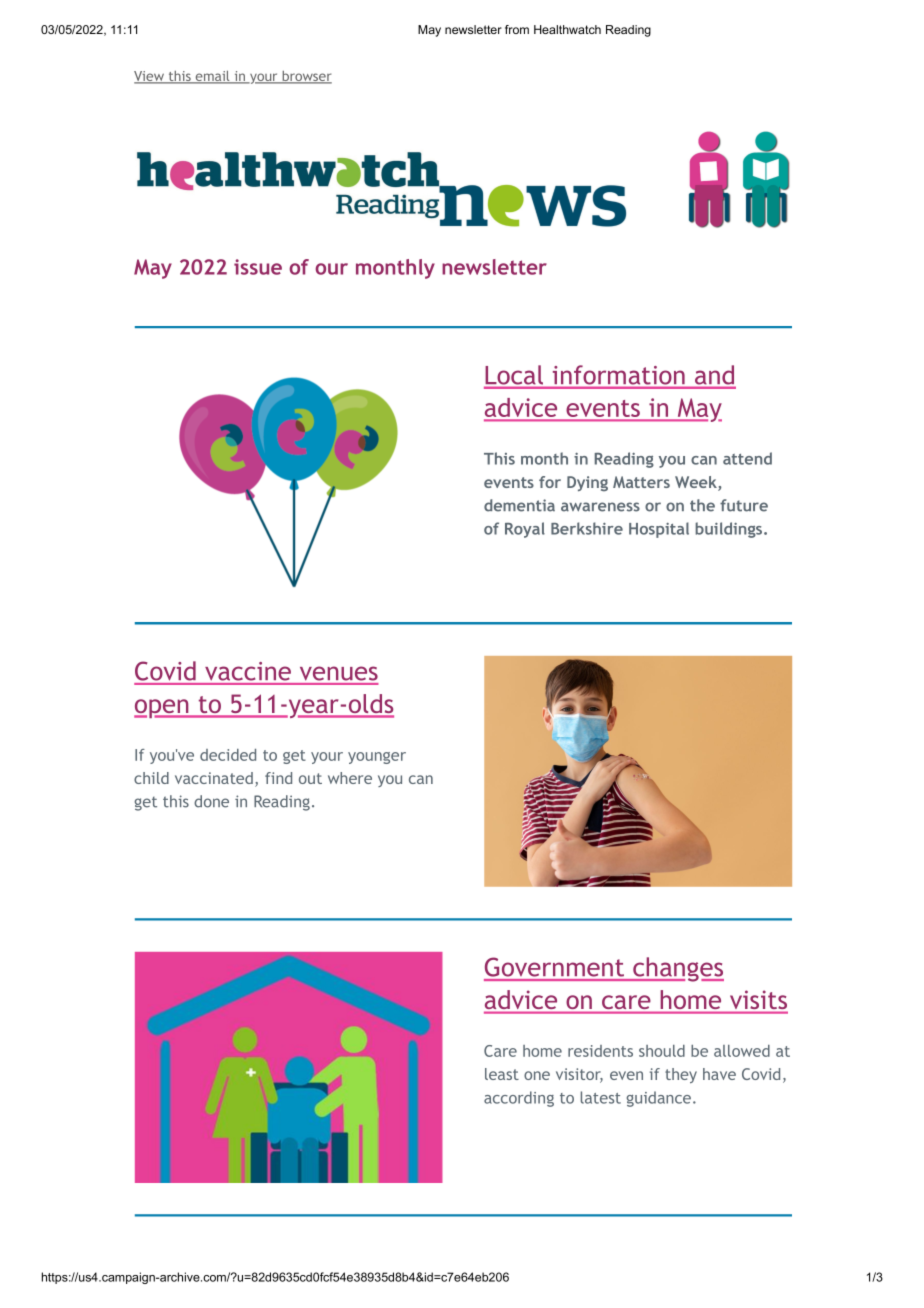 Image resolution: width=924 pixels, height=1308 pixels. Describe the element at coordinates (212, 77) in the screenshot. I see `email` at that location.
